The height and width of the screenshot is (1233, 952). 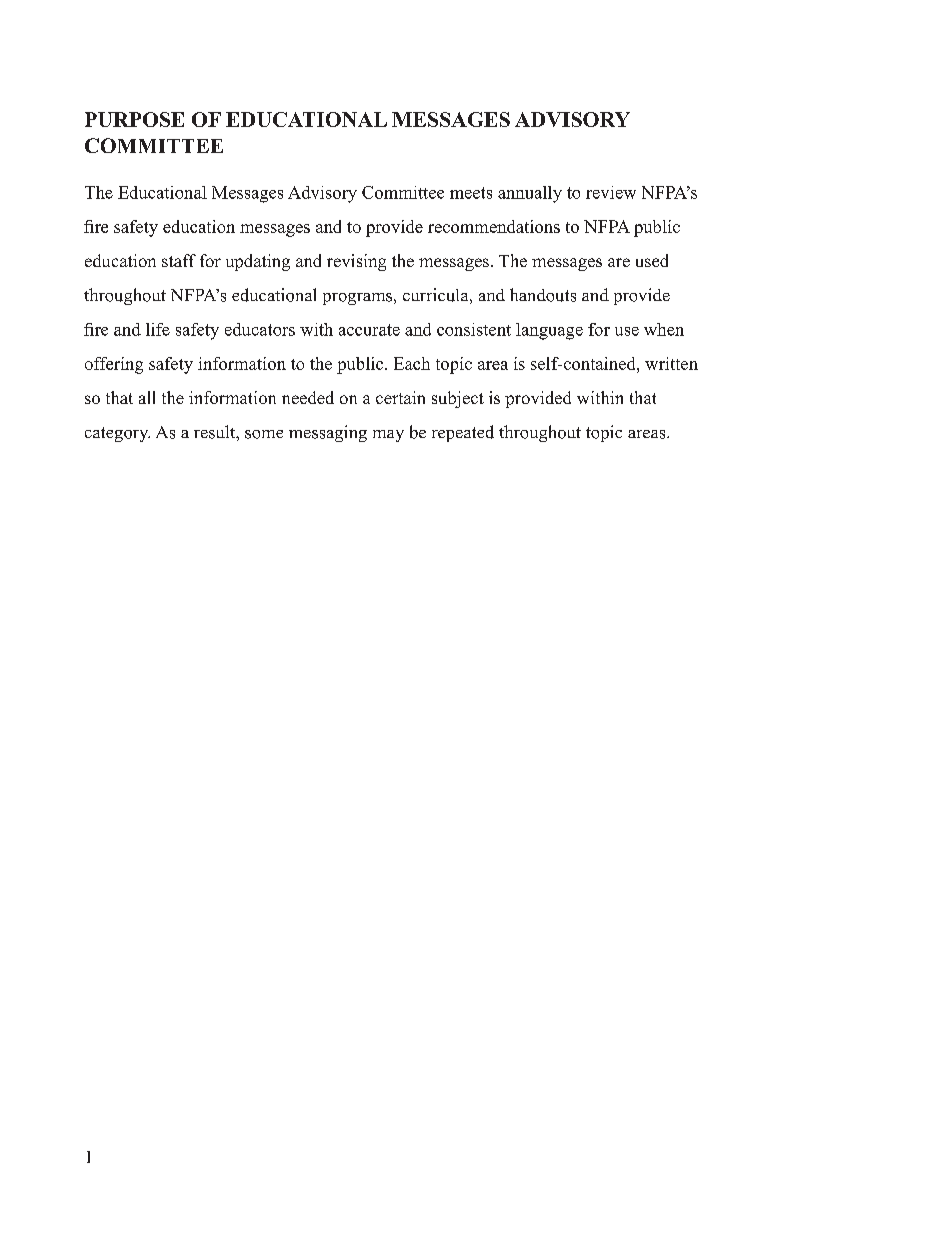 I want to click on life, so click(x=158, y=329).
